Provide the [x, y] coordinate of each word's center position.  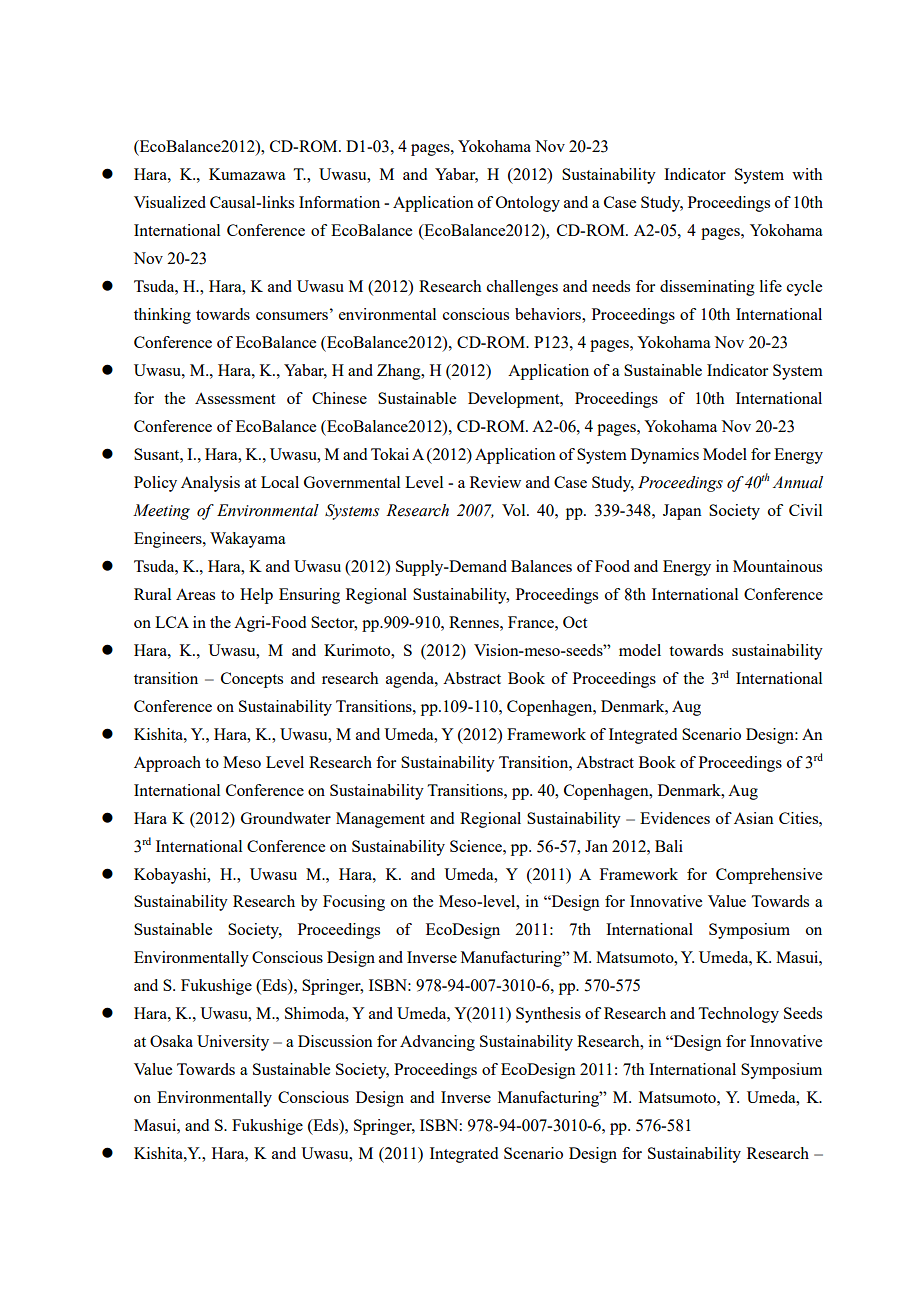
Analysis [210, 484]
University [233, 1043]
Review [495, 482]
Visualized [170, 202]
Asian [754, 818]
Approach [167, 764]
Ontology [528, 204]
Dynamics [665, 456]
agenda [411, 680]
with [807, 174]
